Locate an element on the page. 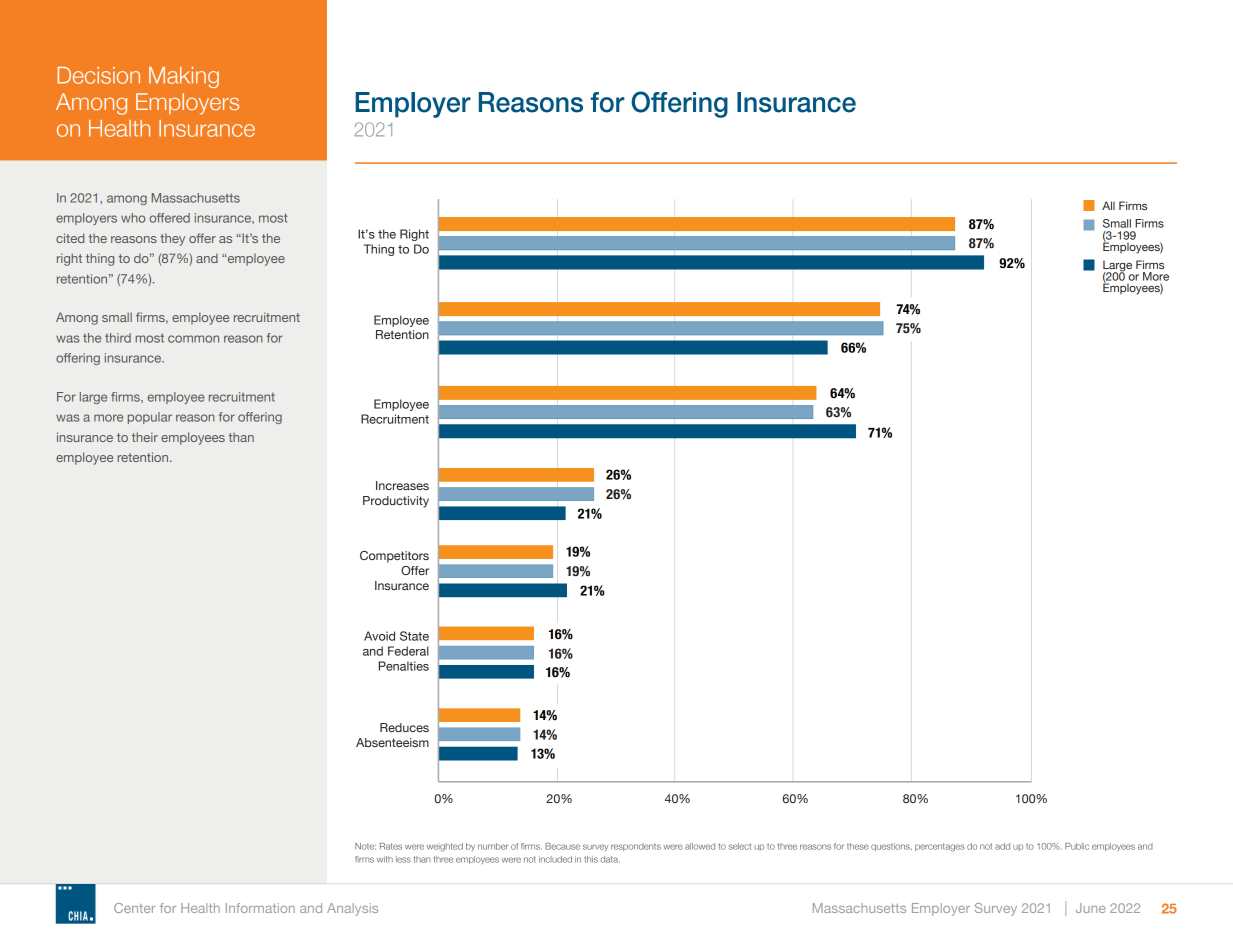 Image resolution: width=1233 pixels, height=952 pixels. Decision is located at coordinates (98, 75).
